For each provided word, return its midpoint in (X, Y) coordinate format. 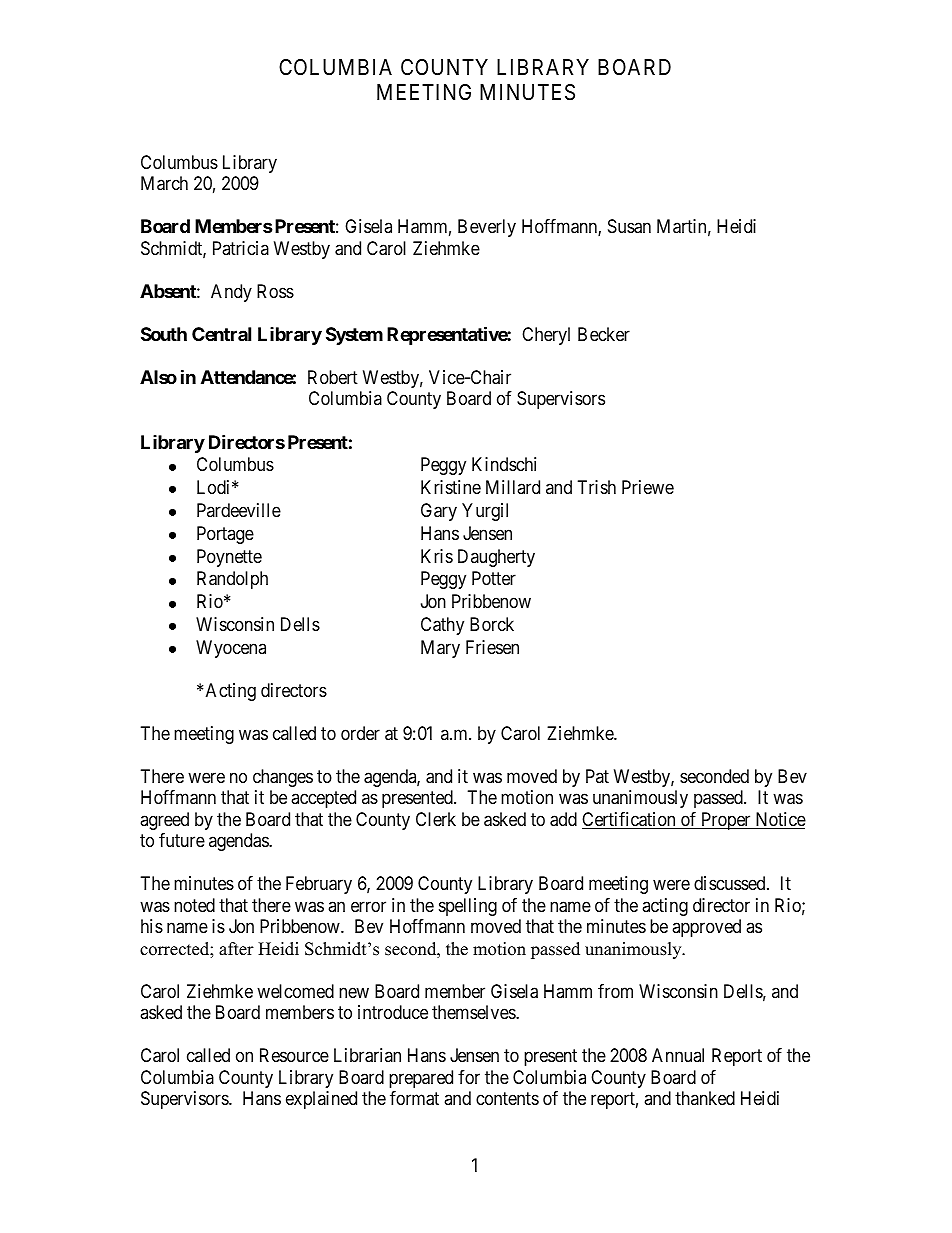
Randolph (232, 580)
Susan (629, 226)
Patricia (241, 248)
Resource (294, 1055)
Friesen (492, 647)
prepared (421, 1079)
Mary (440, 649)
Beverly (487, 228)
